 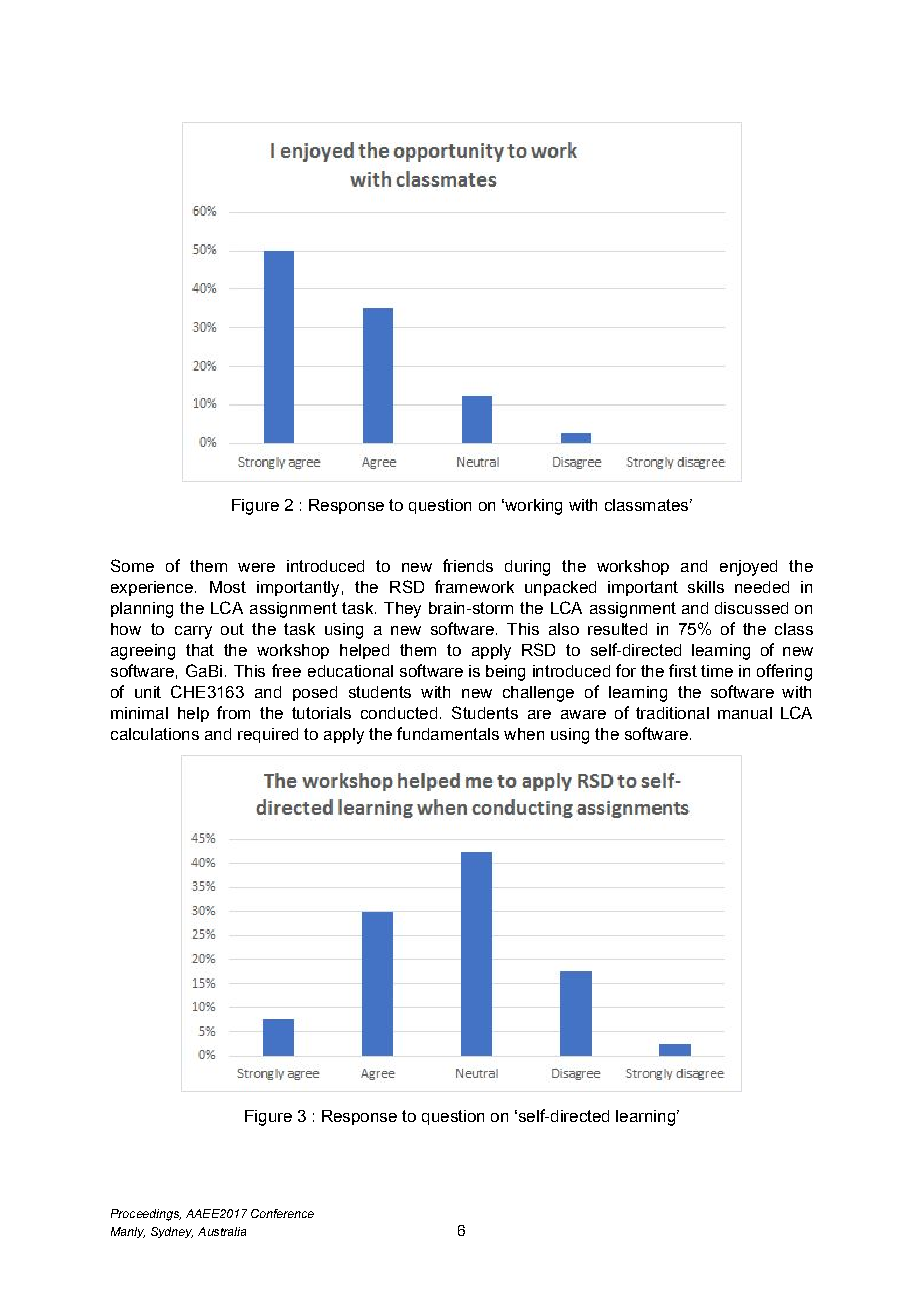 What do you see at coordinates (748, 568) in the screenshot?
I see `enjoyed` at bounding box center [748, 568].
